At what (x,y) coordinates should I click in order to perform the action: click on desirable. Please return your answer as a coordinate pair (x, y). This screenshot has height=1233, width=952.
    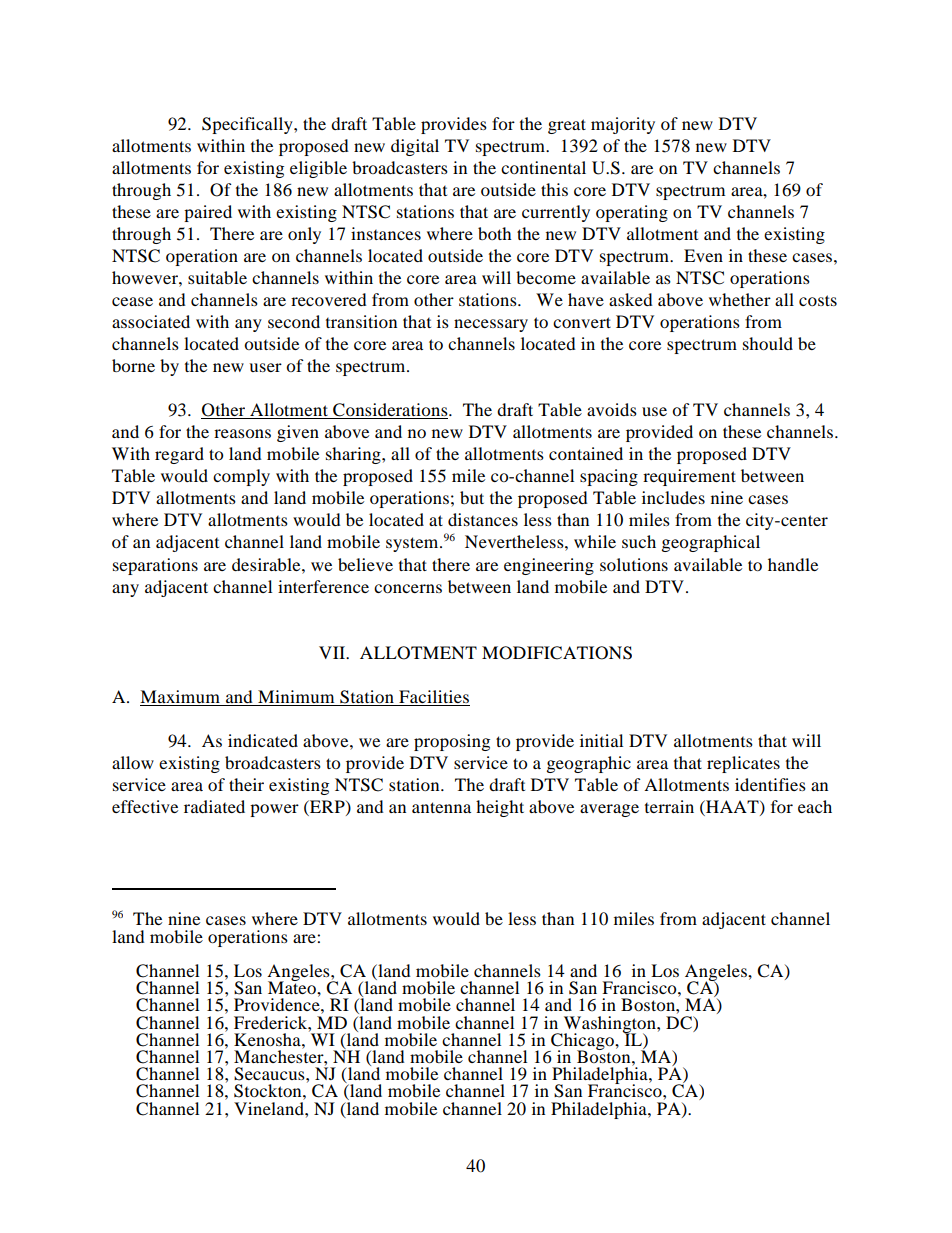
    Looking at the image, I should click on (267, 564).
